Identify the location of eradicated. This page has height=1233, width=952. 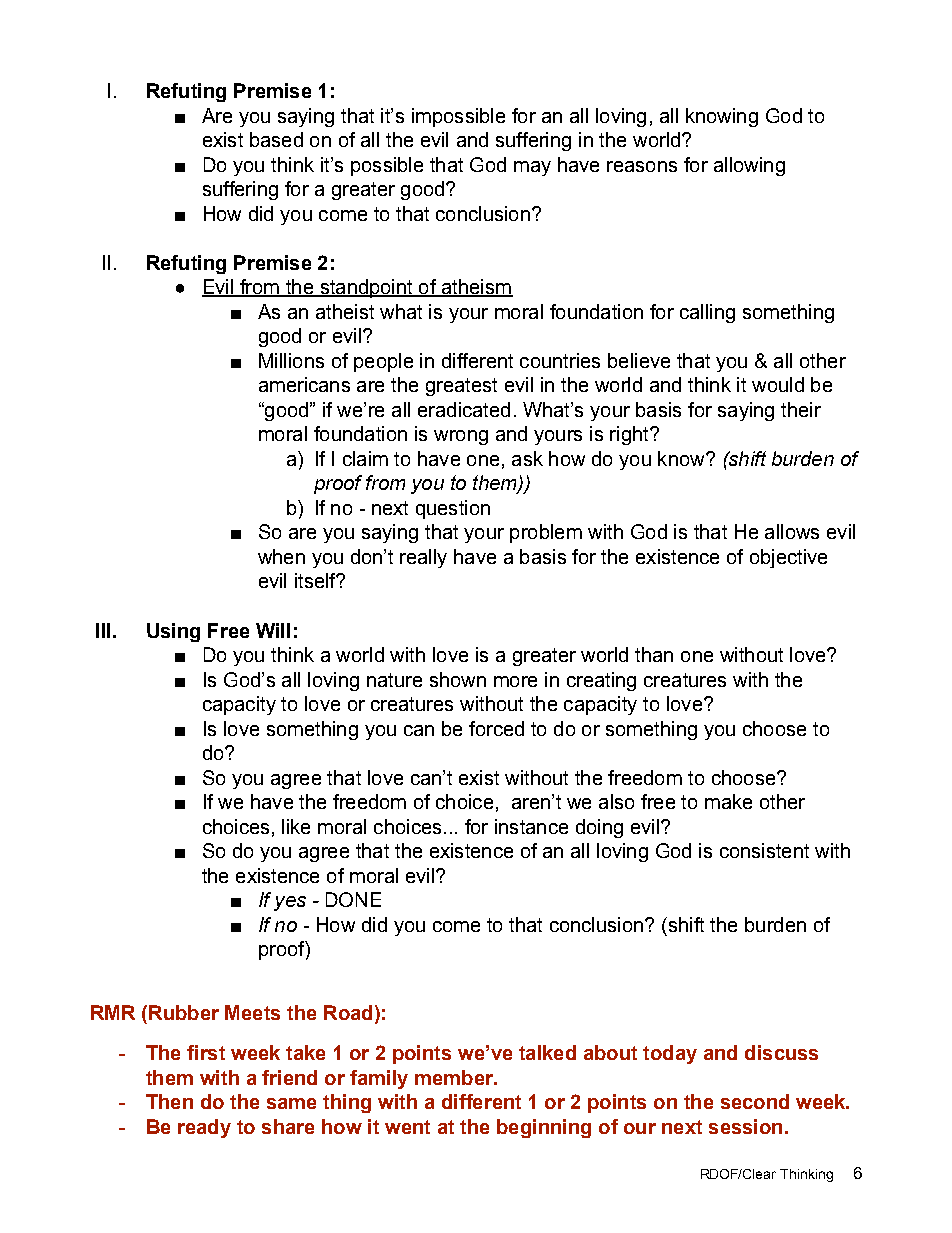
(464, 409).
